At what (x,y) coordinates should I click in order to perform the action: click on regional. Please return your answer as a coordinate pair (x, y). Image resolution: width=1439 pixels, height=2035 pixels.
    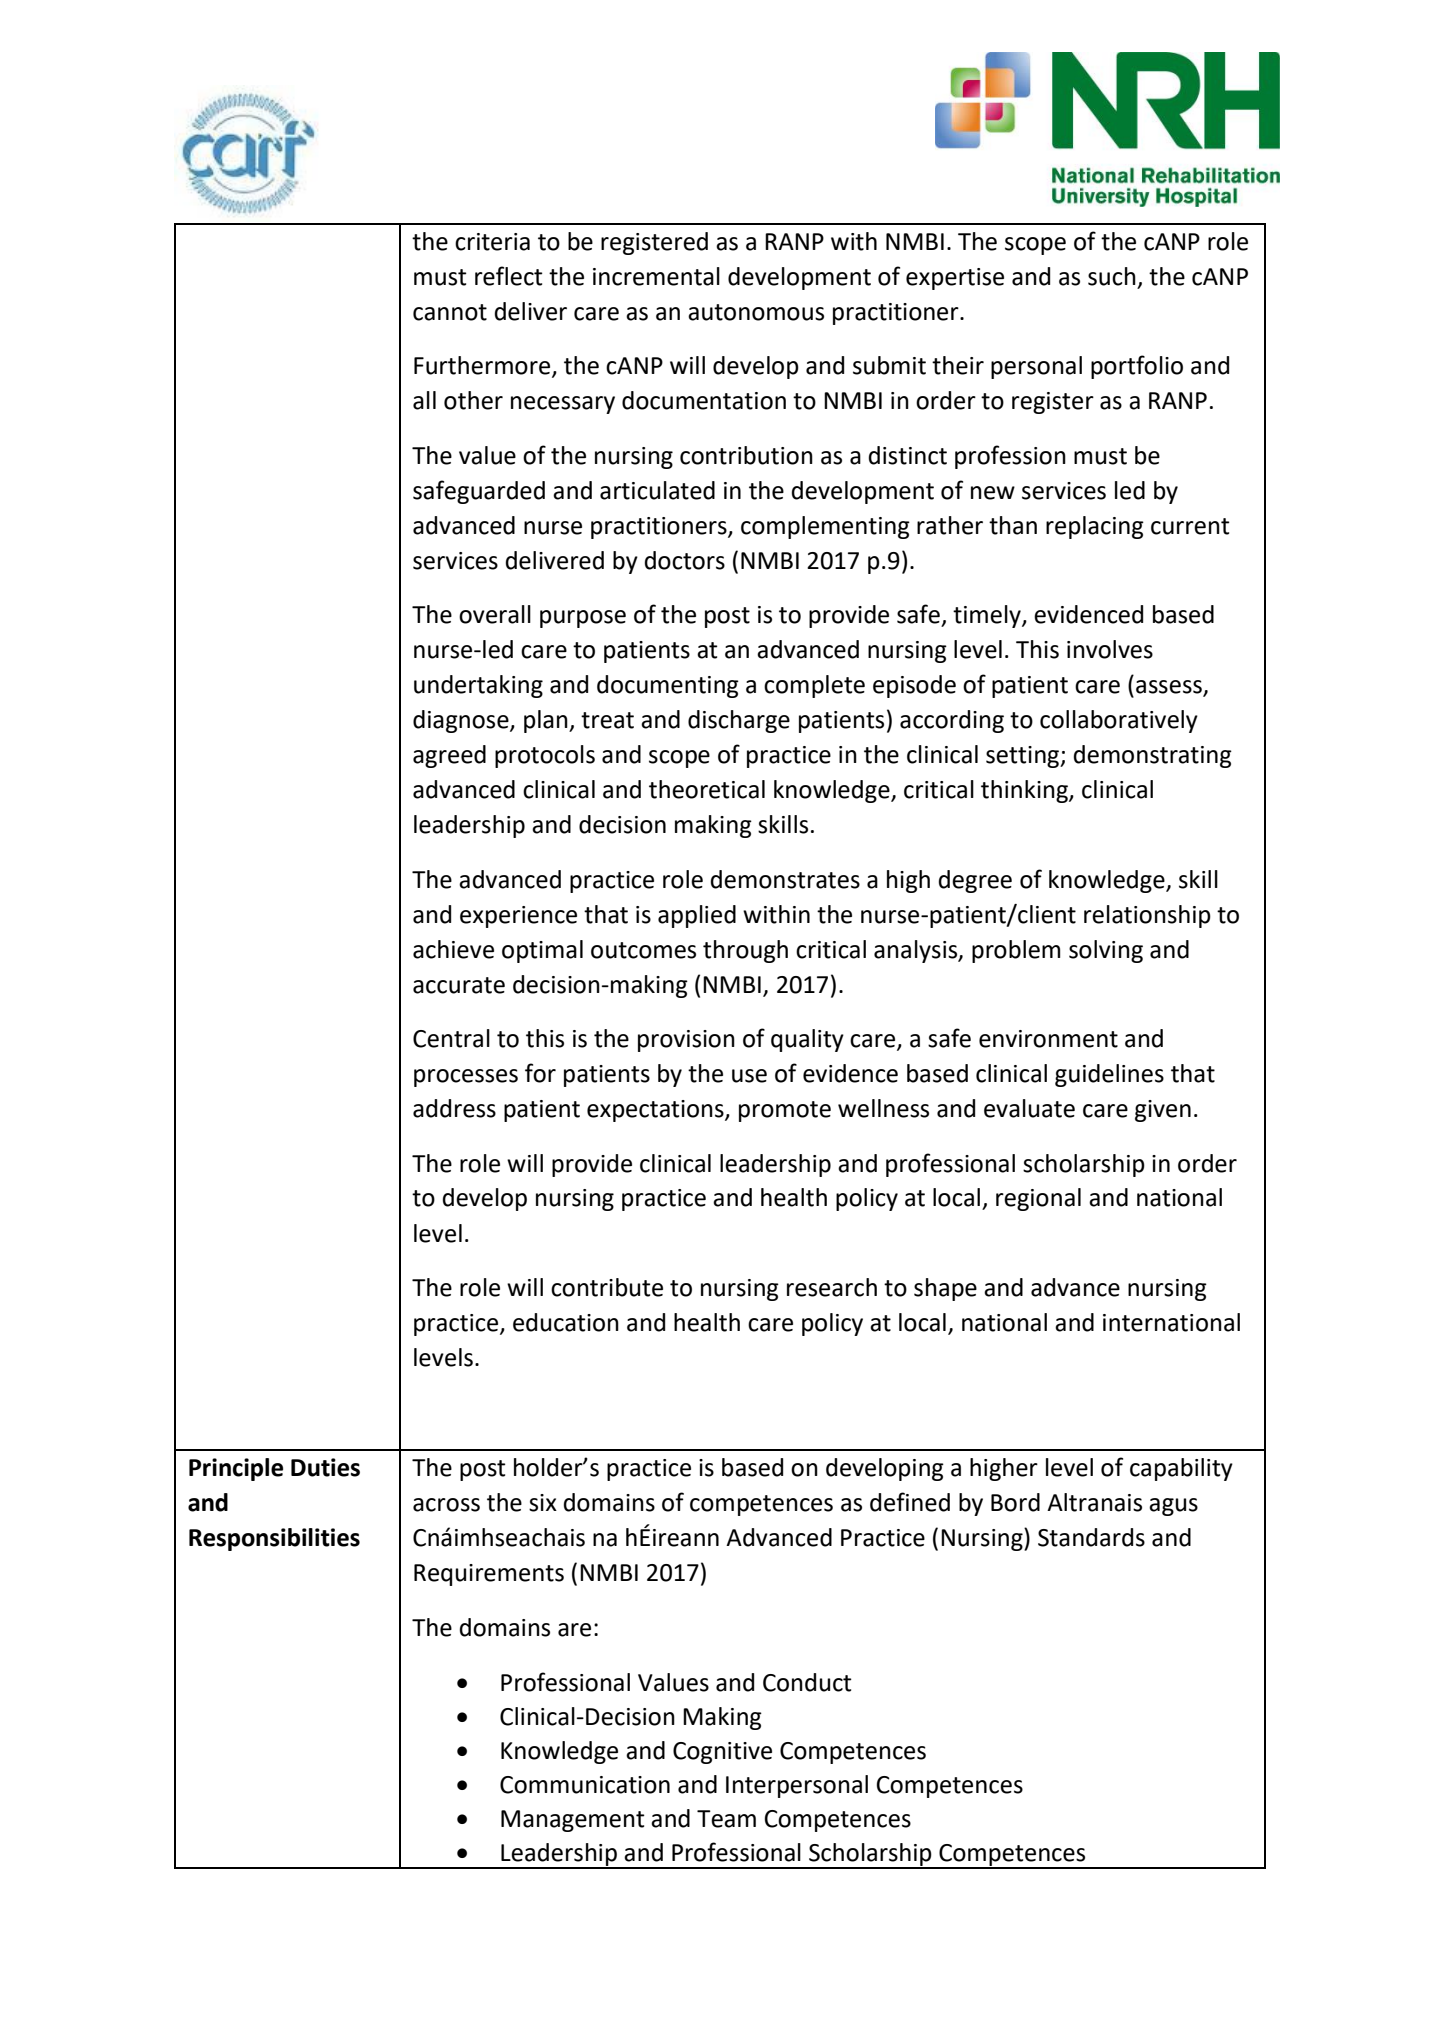
    Looking at the image, I should click on (1038, 1199).
